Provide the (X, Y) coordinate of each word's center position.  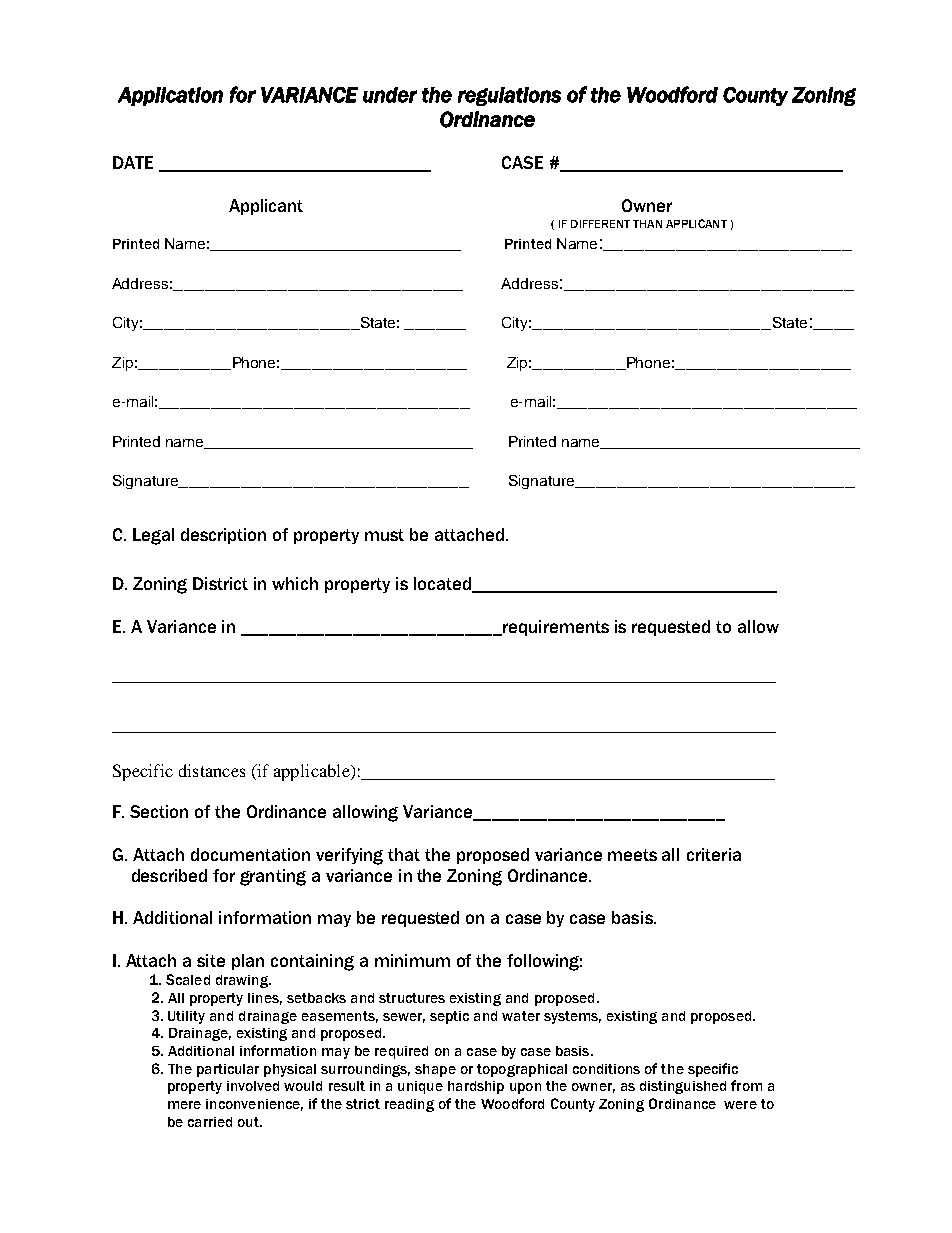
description (223, 536)
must (384, 535)
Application (170, 96)
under (390, 95)
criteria (714, 854)
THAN (647, 224)
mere (184, 1105)
